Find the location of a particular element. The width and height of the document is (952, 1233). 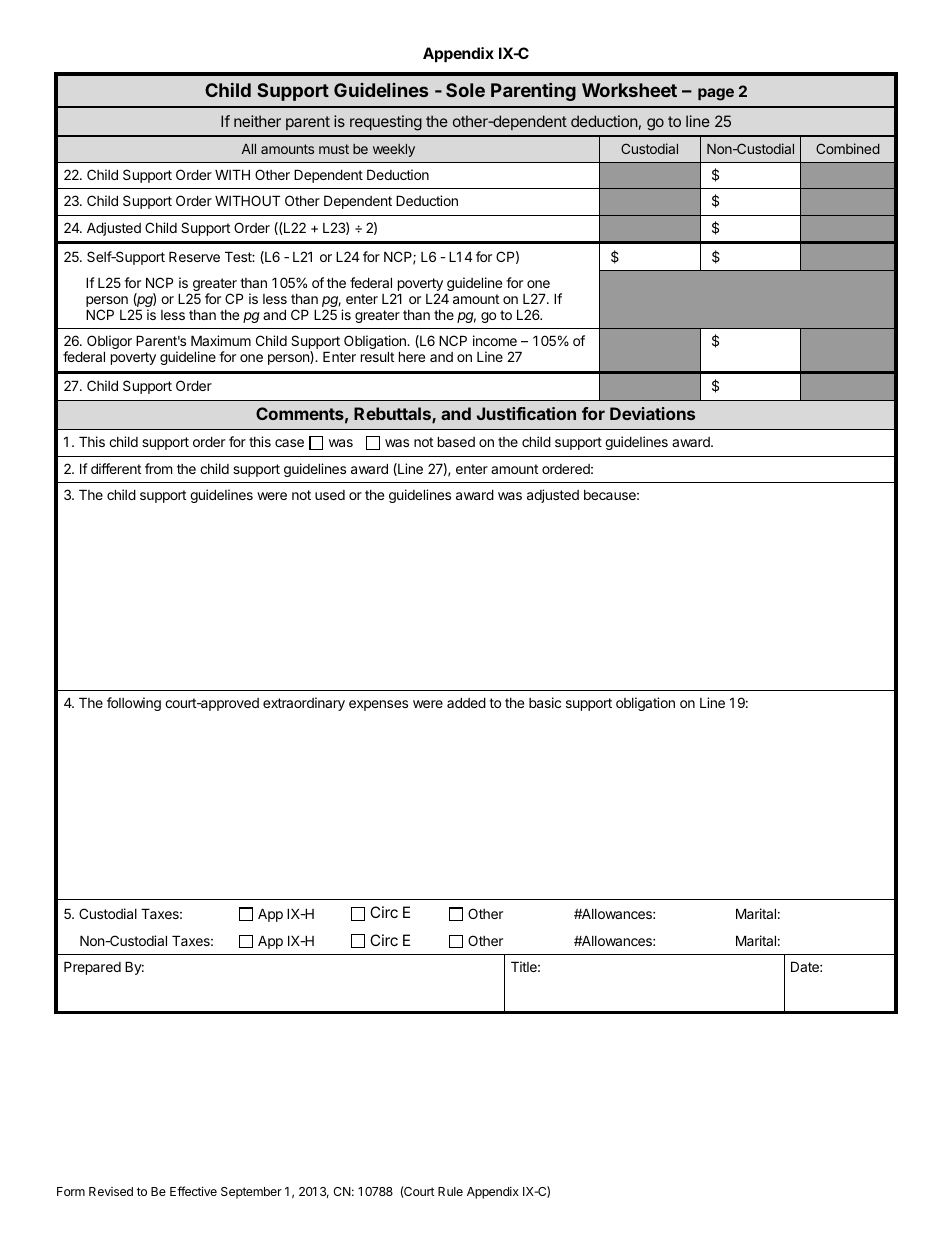

Sole is located at coordinates (465, 90).
